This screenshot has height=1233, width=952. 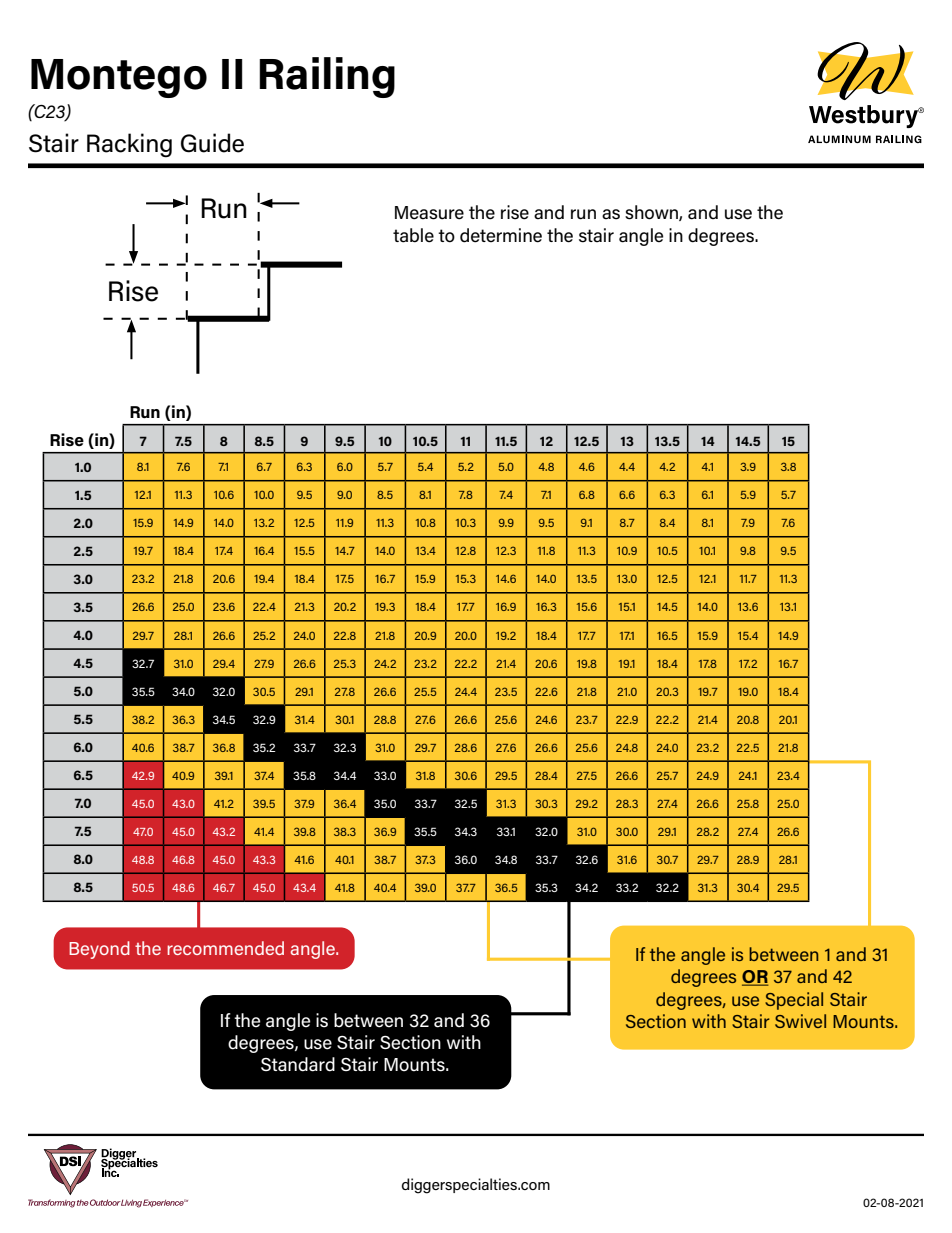 What do you see at coordinates (212, 143) in the screenshot?
I see `Guide` at bounding box center [212, 143].
